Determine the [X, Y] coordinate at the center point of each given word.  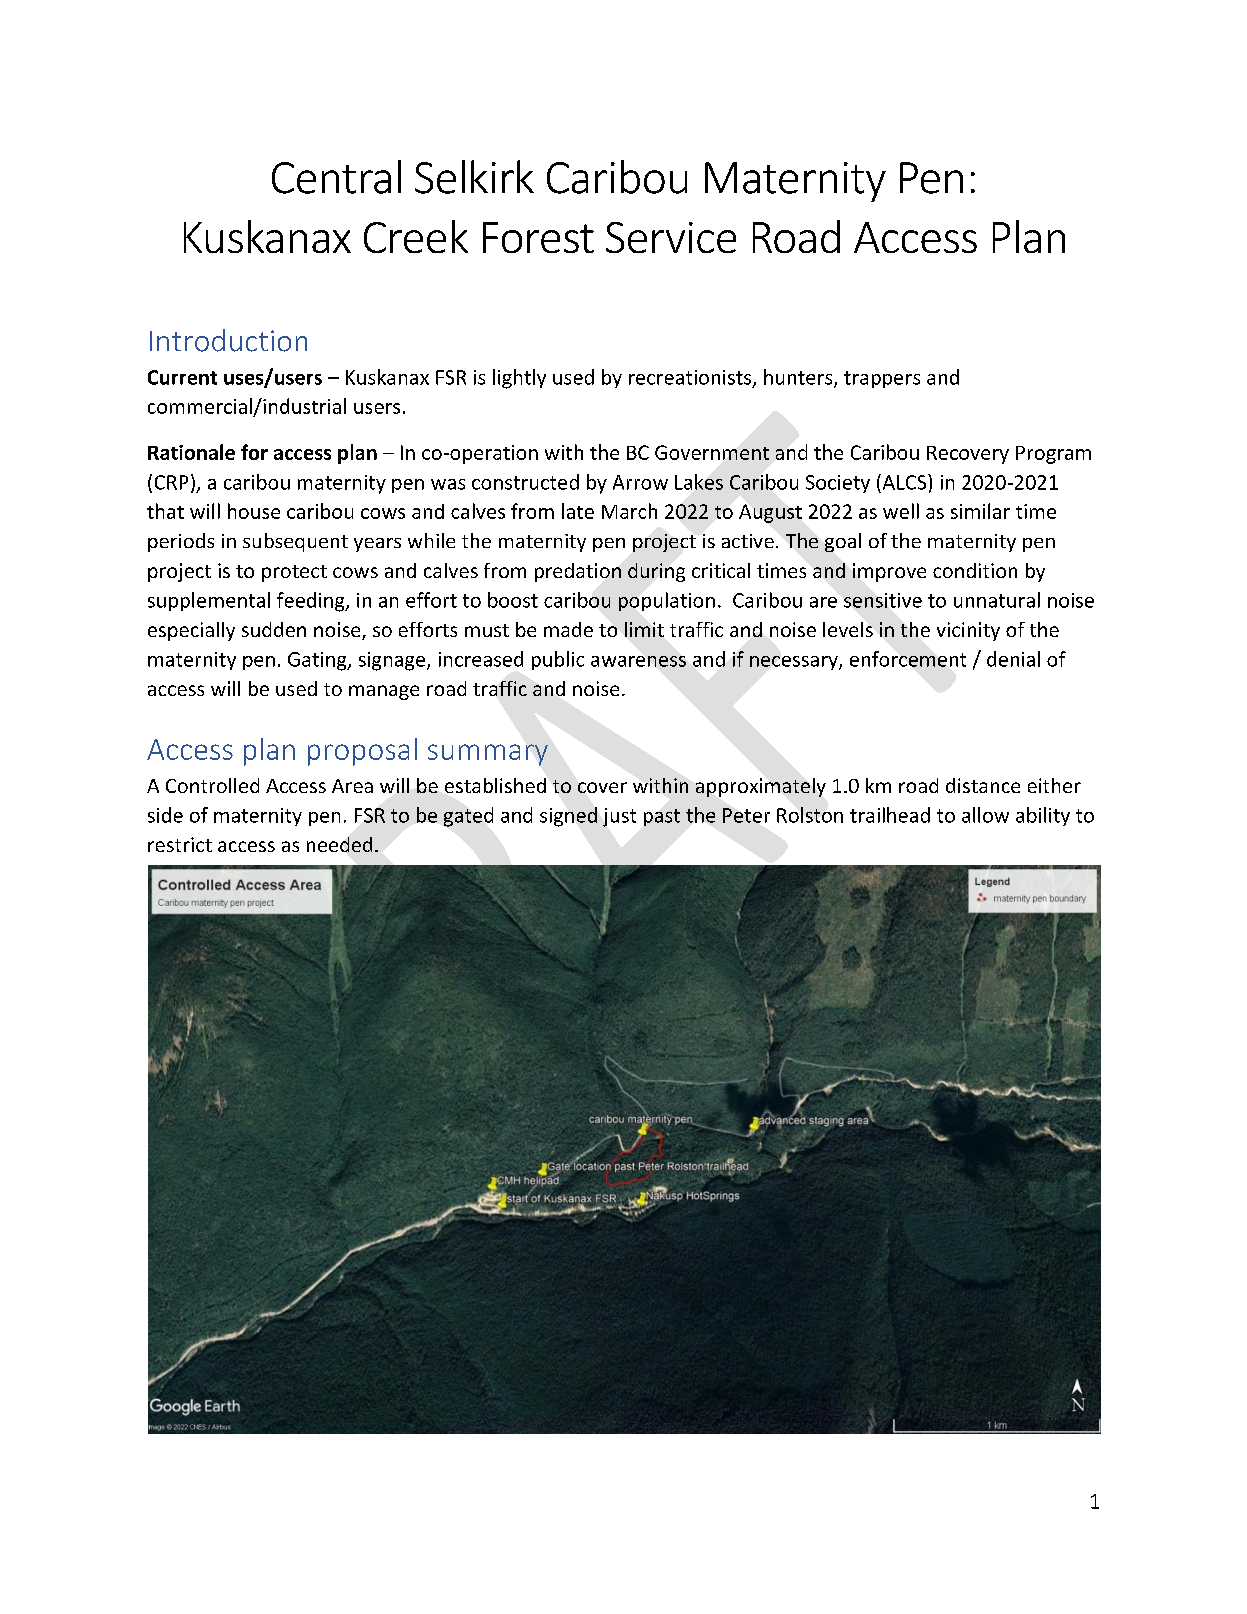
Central [336, 177]
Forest [538, 237]
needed [339, 844]
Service [671, 237]
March [629, 511]
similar [980, 511]
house [254, 511]
